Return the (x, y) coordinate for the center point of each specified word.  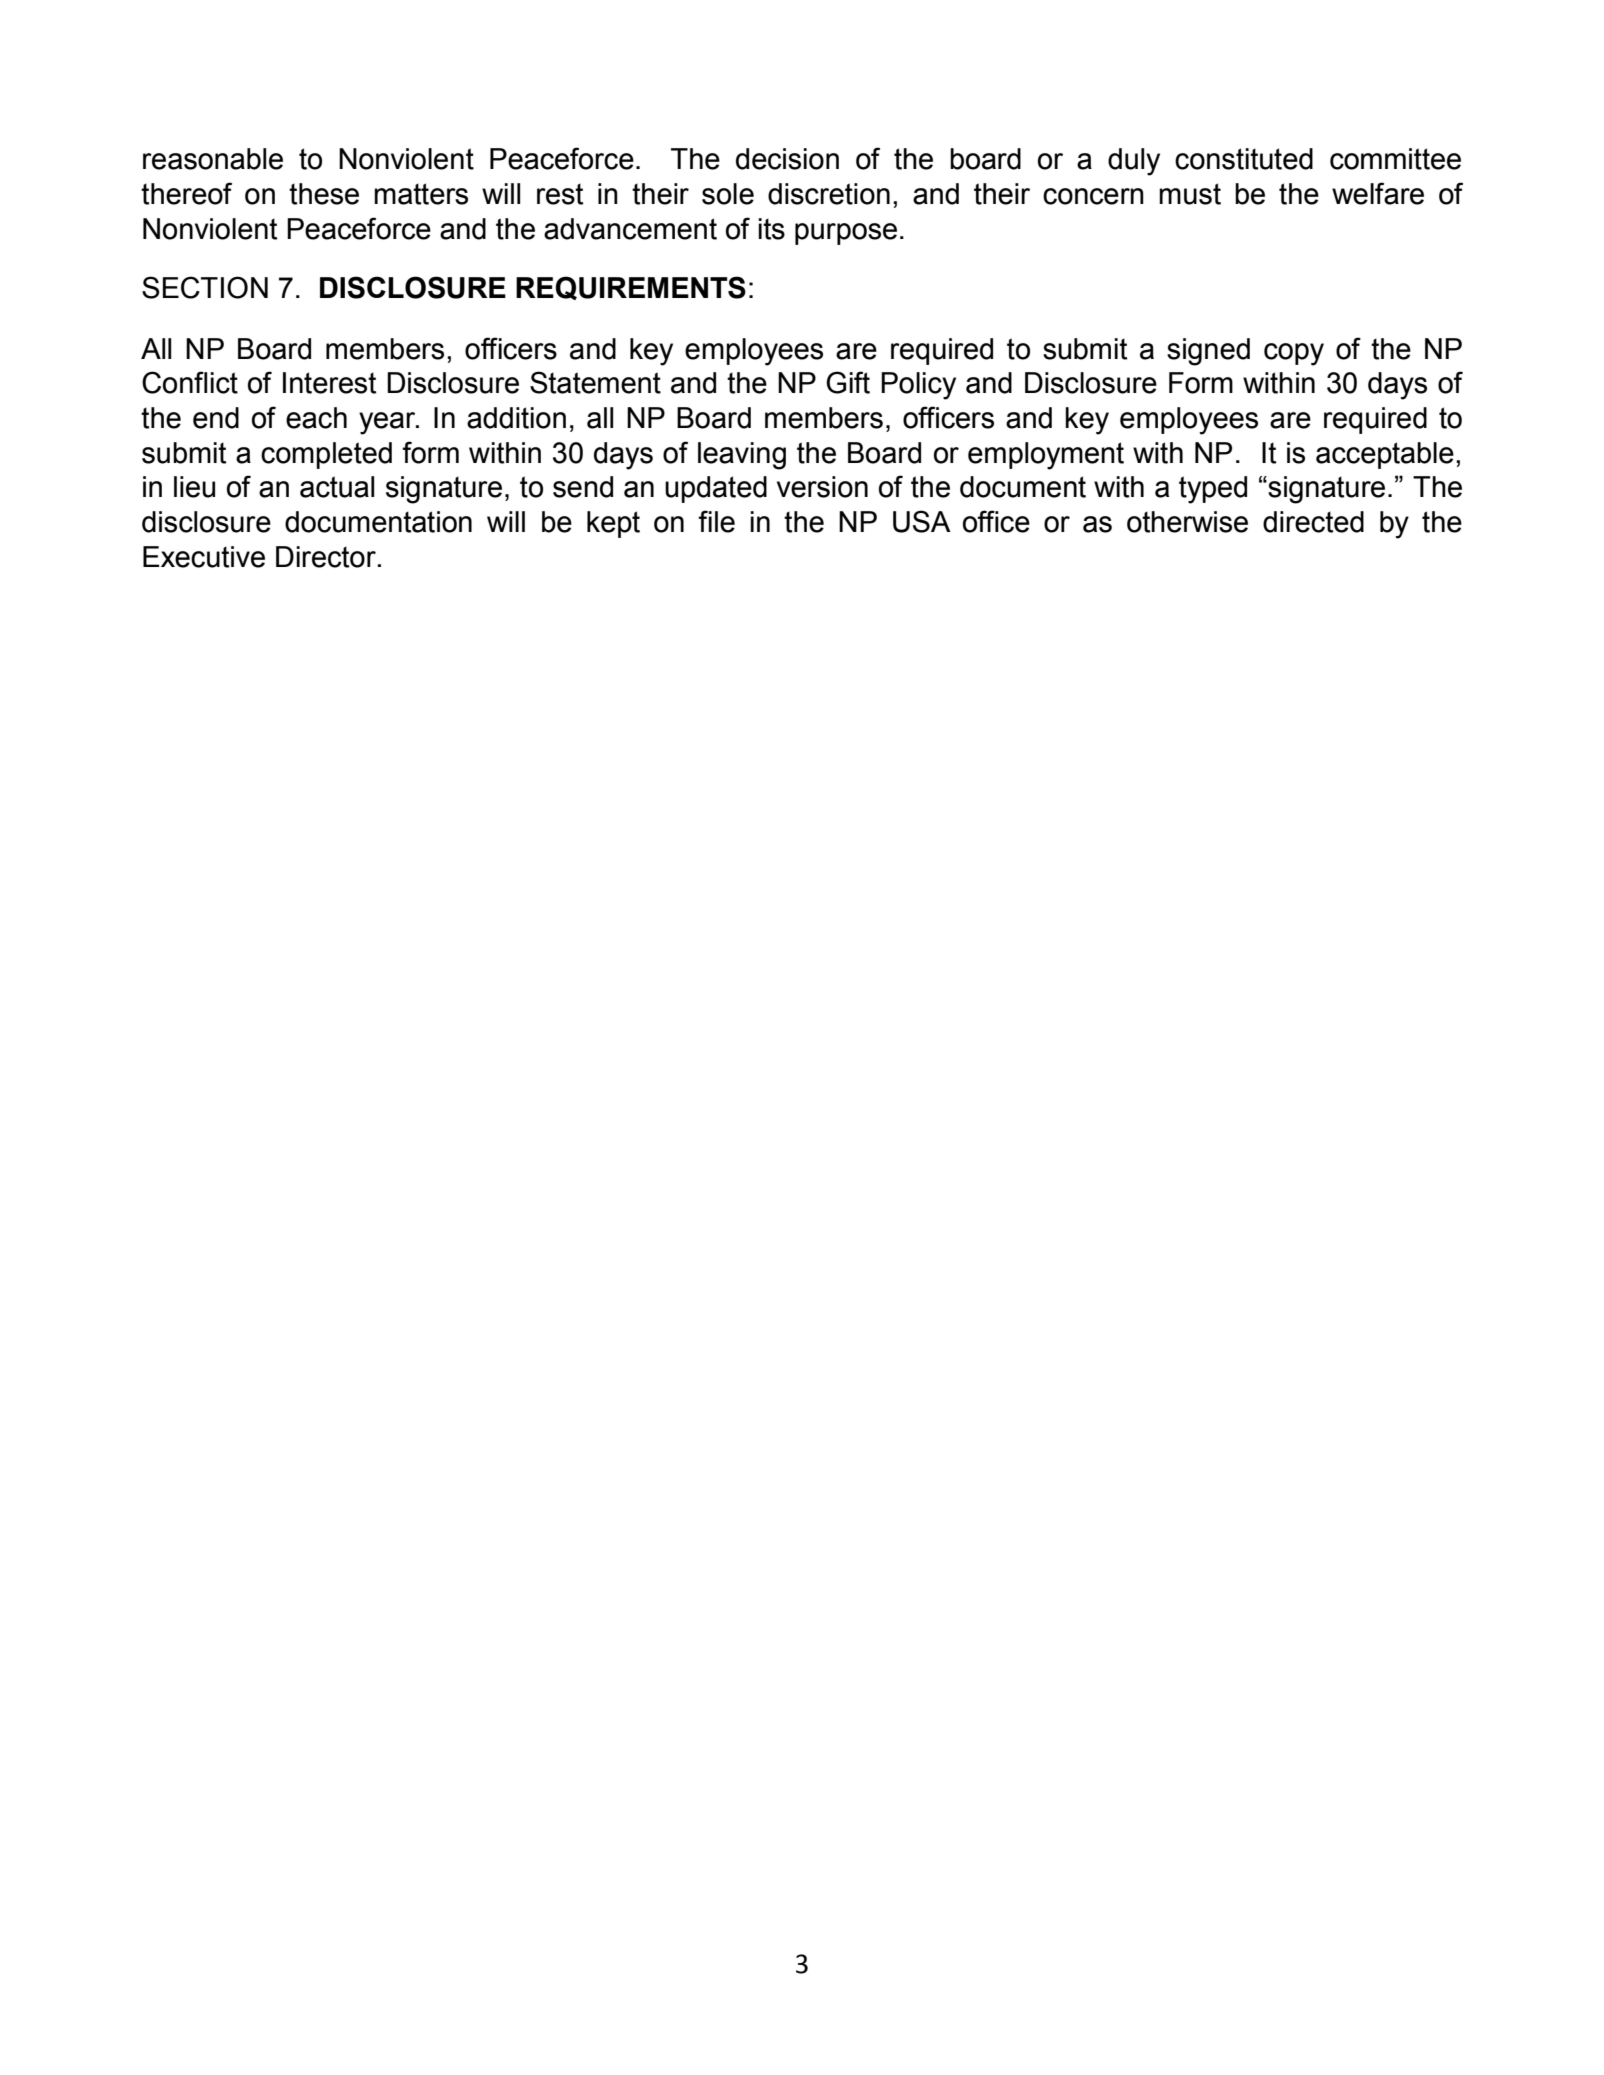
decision (787, 159)
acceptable (1385, 455)
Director (326, 557)
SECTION (205, 287)
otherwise (1187, 522)
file (716, 521)
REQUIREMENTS (631, 288)
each (316, 418)
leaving (742, 456)
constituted (1244, 159)
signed (1208, 352)
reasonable (213, 159)
